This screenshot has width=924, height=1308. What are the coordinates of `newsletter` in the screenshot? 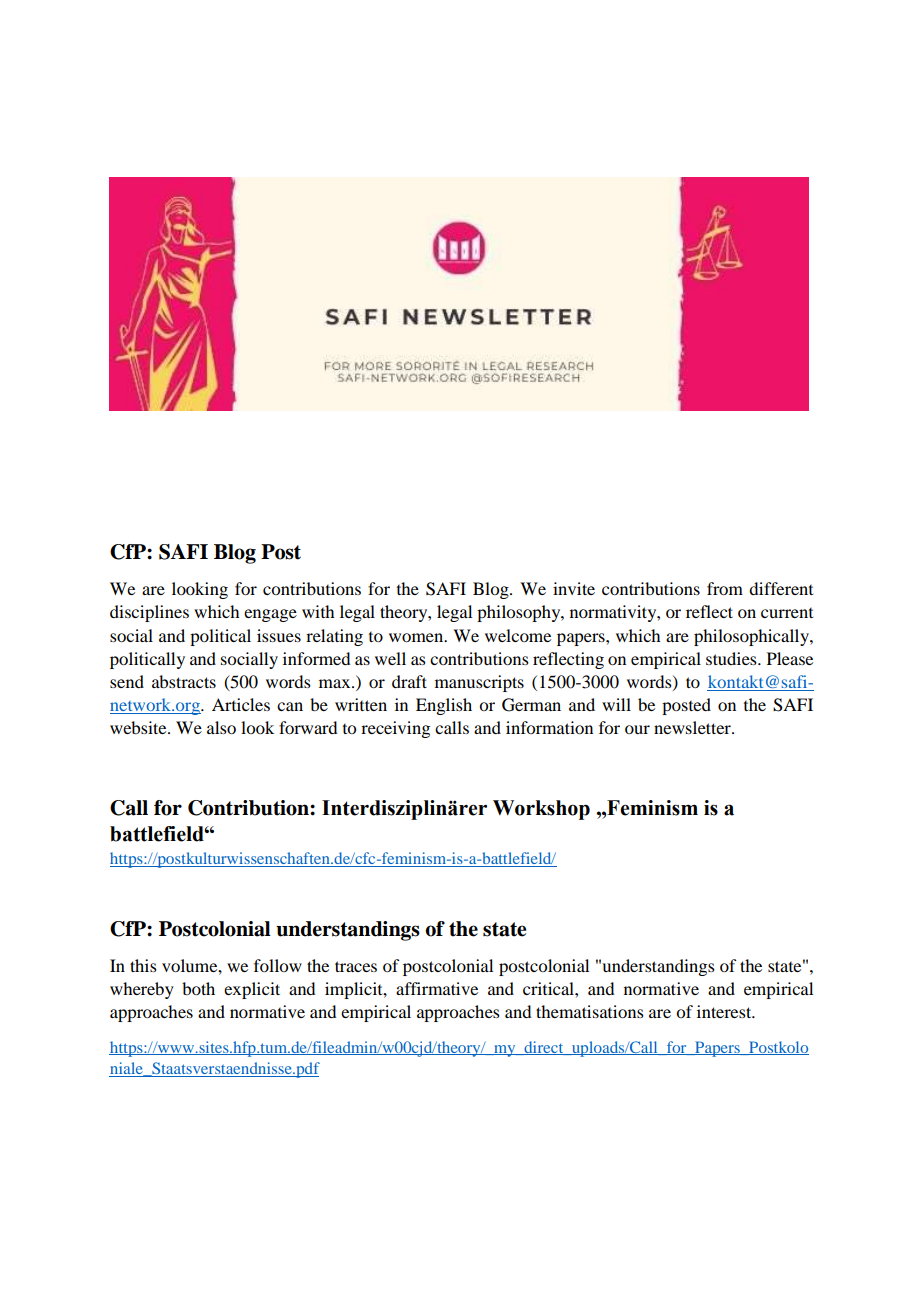 It's located at (693, 727).
